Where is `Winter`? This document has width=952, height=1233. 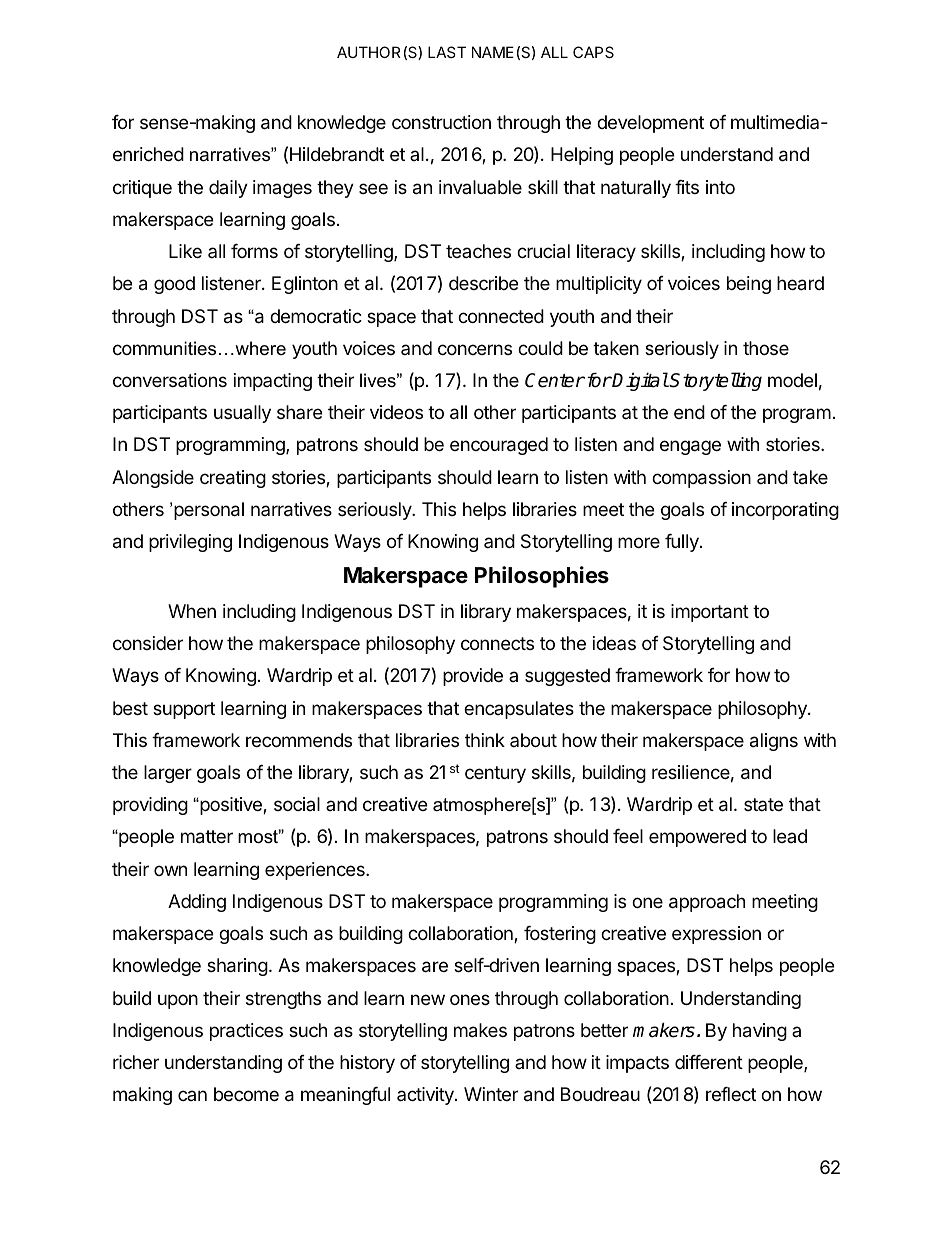
Winter is located at coordinates (491, 1094).
